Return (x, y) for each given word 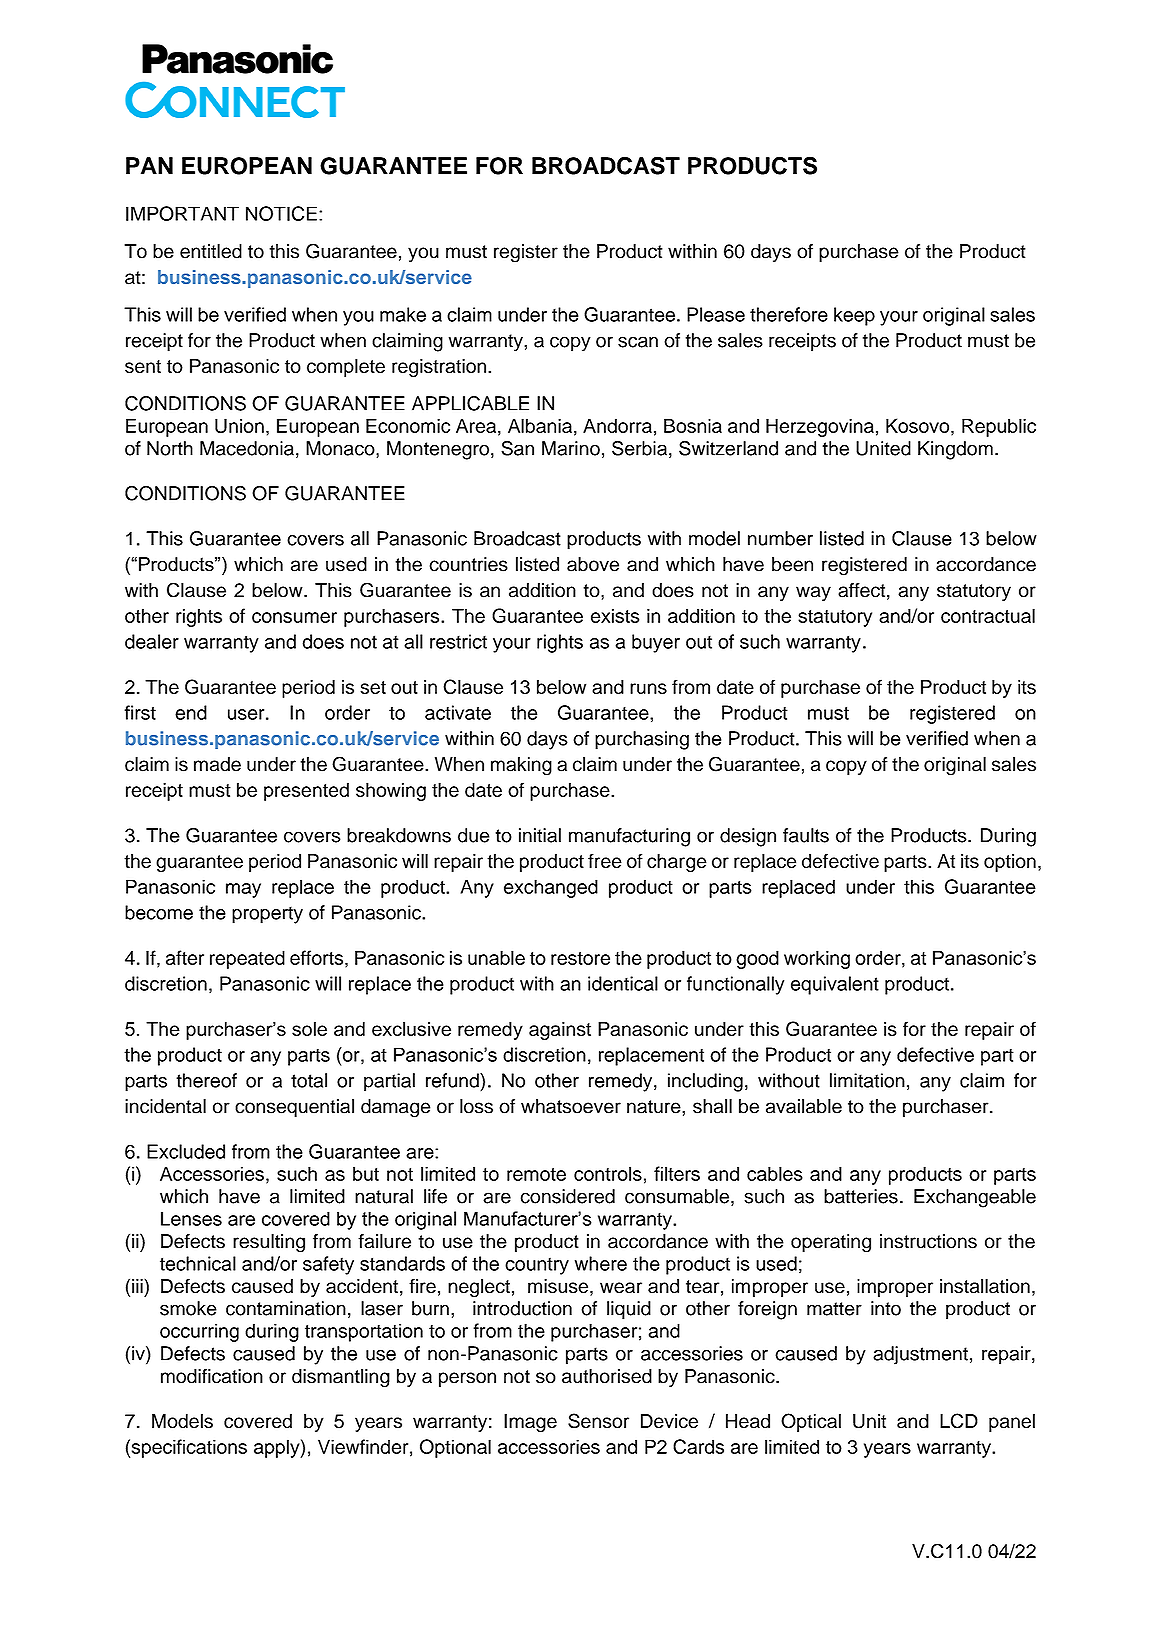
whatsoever (571, 1106)
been (792, 564)
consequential (294, 1108)
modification (212, 1376)
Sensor (598, 1421)
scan (638, 342)
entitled (211, 251)
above (593, 564)
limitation (867, 1080)
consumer (294, 617)
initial (540, 835)
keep (854, 316)
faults (806, 835)
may (243, 890)
